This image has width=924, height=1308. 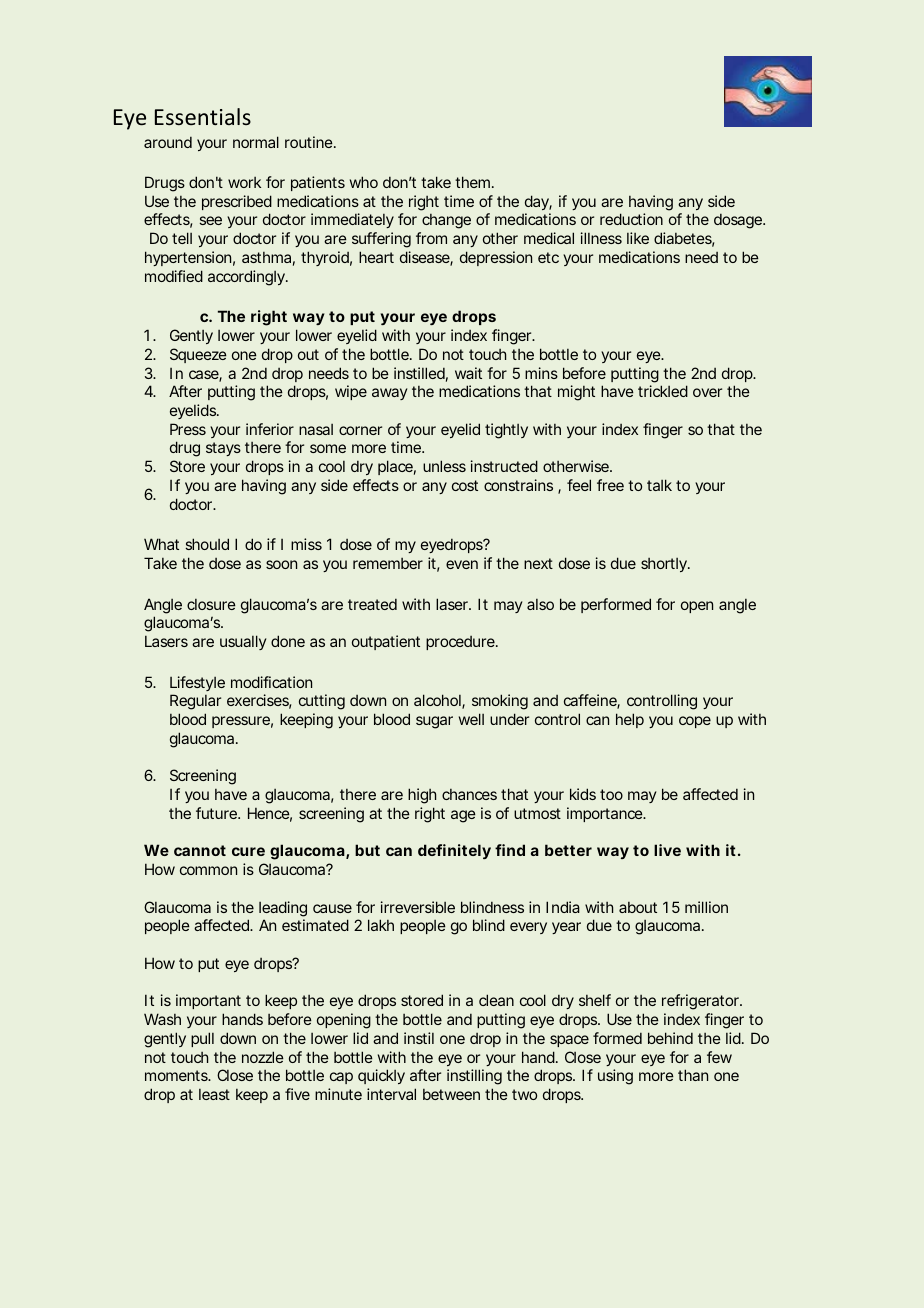 I want to click on between, so click(x=451, y=1094).
